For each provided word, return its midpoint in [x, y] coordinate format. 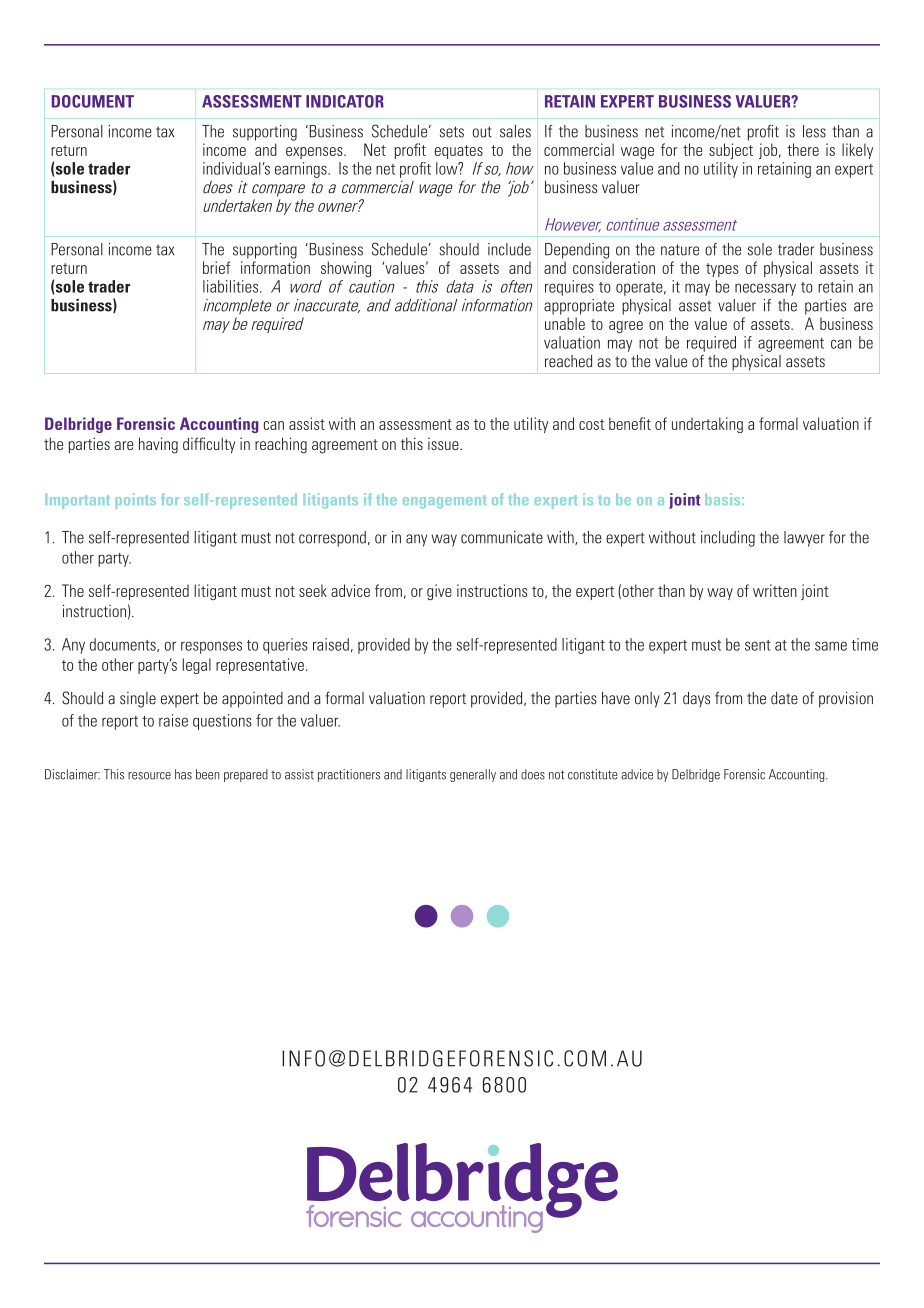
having [158, 445]
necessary [765, 289]
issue [444, 443]
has [183, 774]
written [775, 590]
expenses [315, 153]
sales [515, 131]
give [439, 592]
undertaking [707, 425]
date [784, 698]
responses [211, 647]
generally [473, 775]
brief [216, 267]
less [814, 131]
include [509, 249]
